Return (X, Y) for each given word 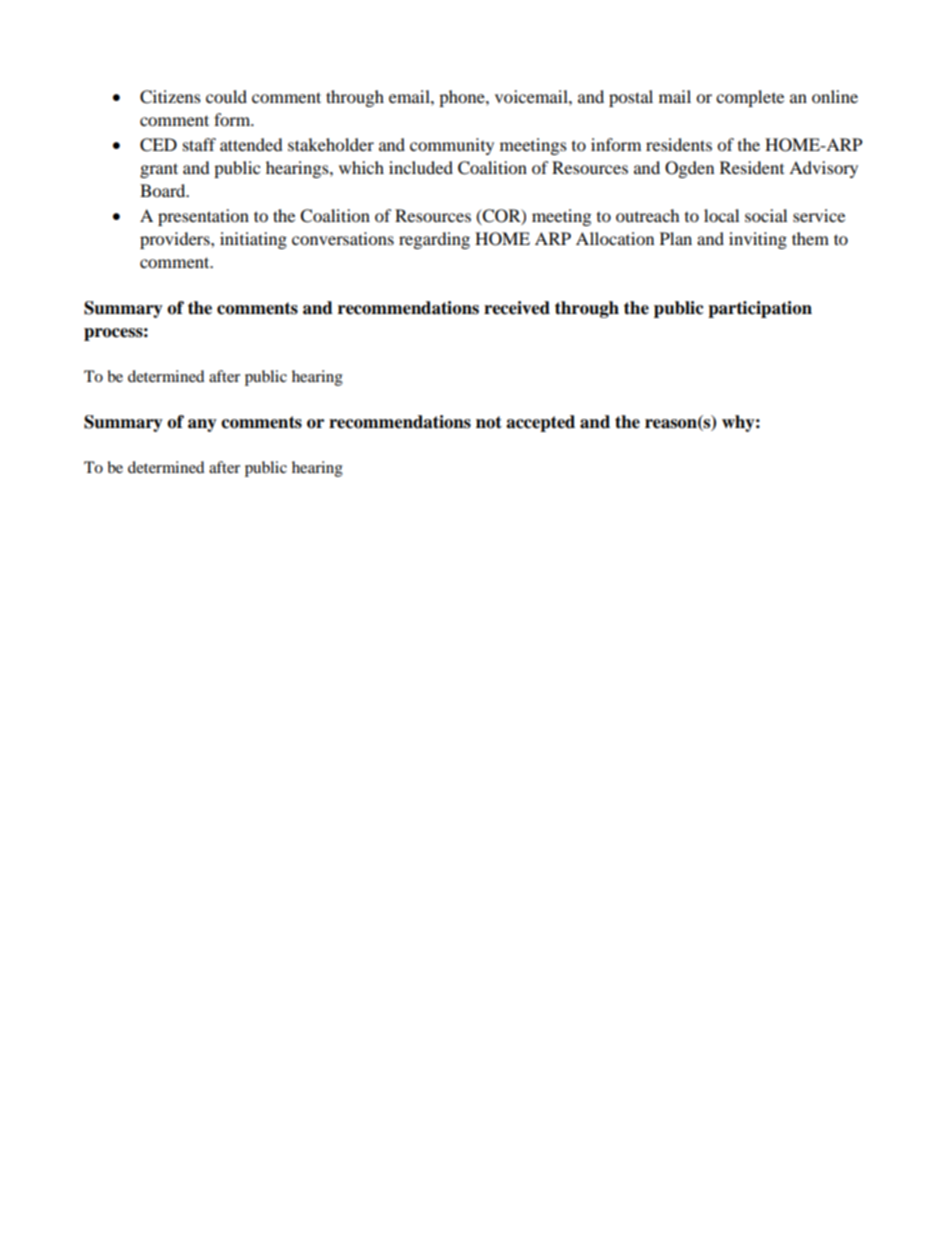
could (226, 96)
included (421, 167)
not (489, 422)
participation (760, 309)
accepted (540, 423)
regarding (434, 240)
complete (750, 98)
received (517, 308)
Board (164, 190)
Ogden (689, 169)
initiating (253, 240)
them (810, 238)
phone (463, 98)
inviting (758, 240)
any (202, 425)
